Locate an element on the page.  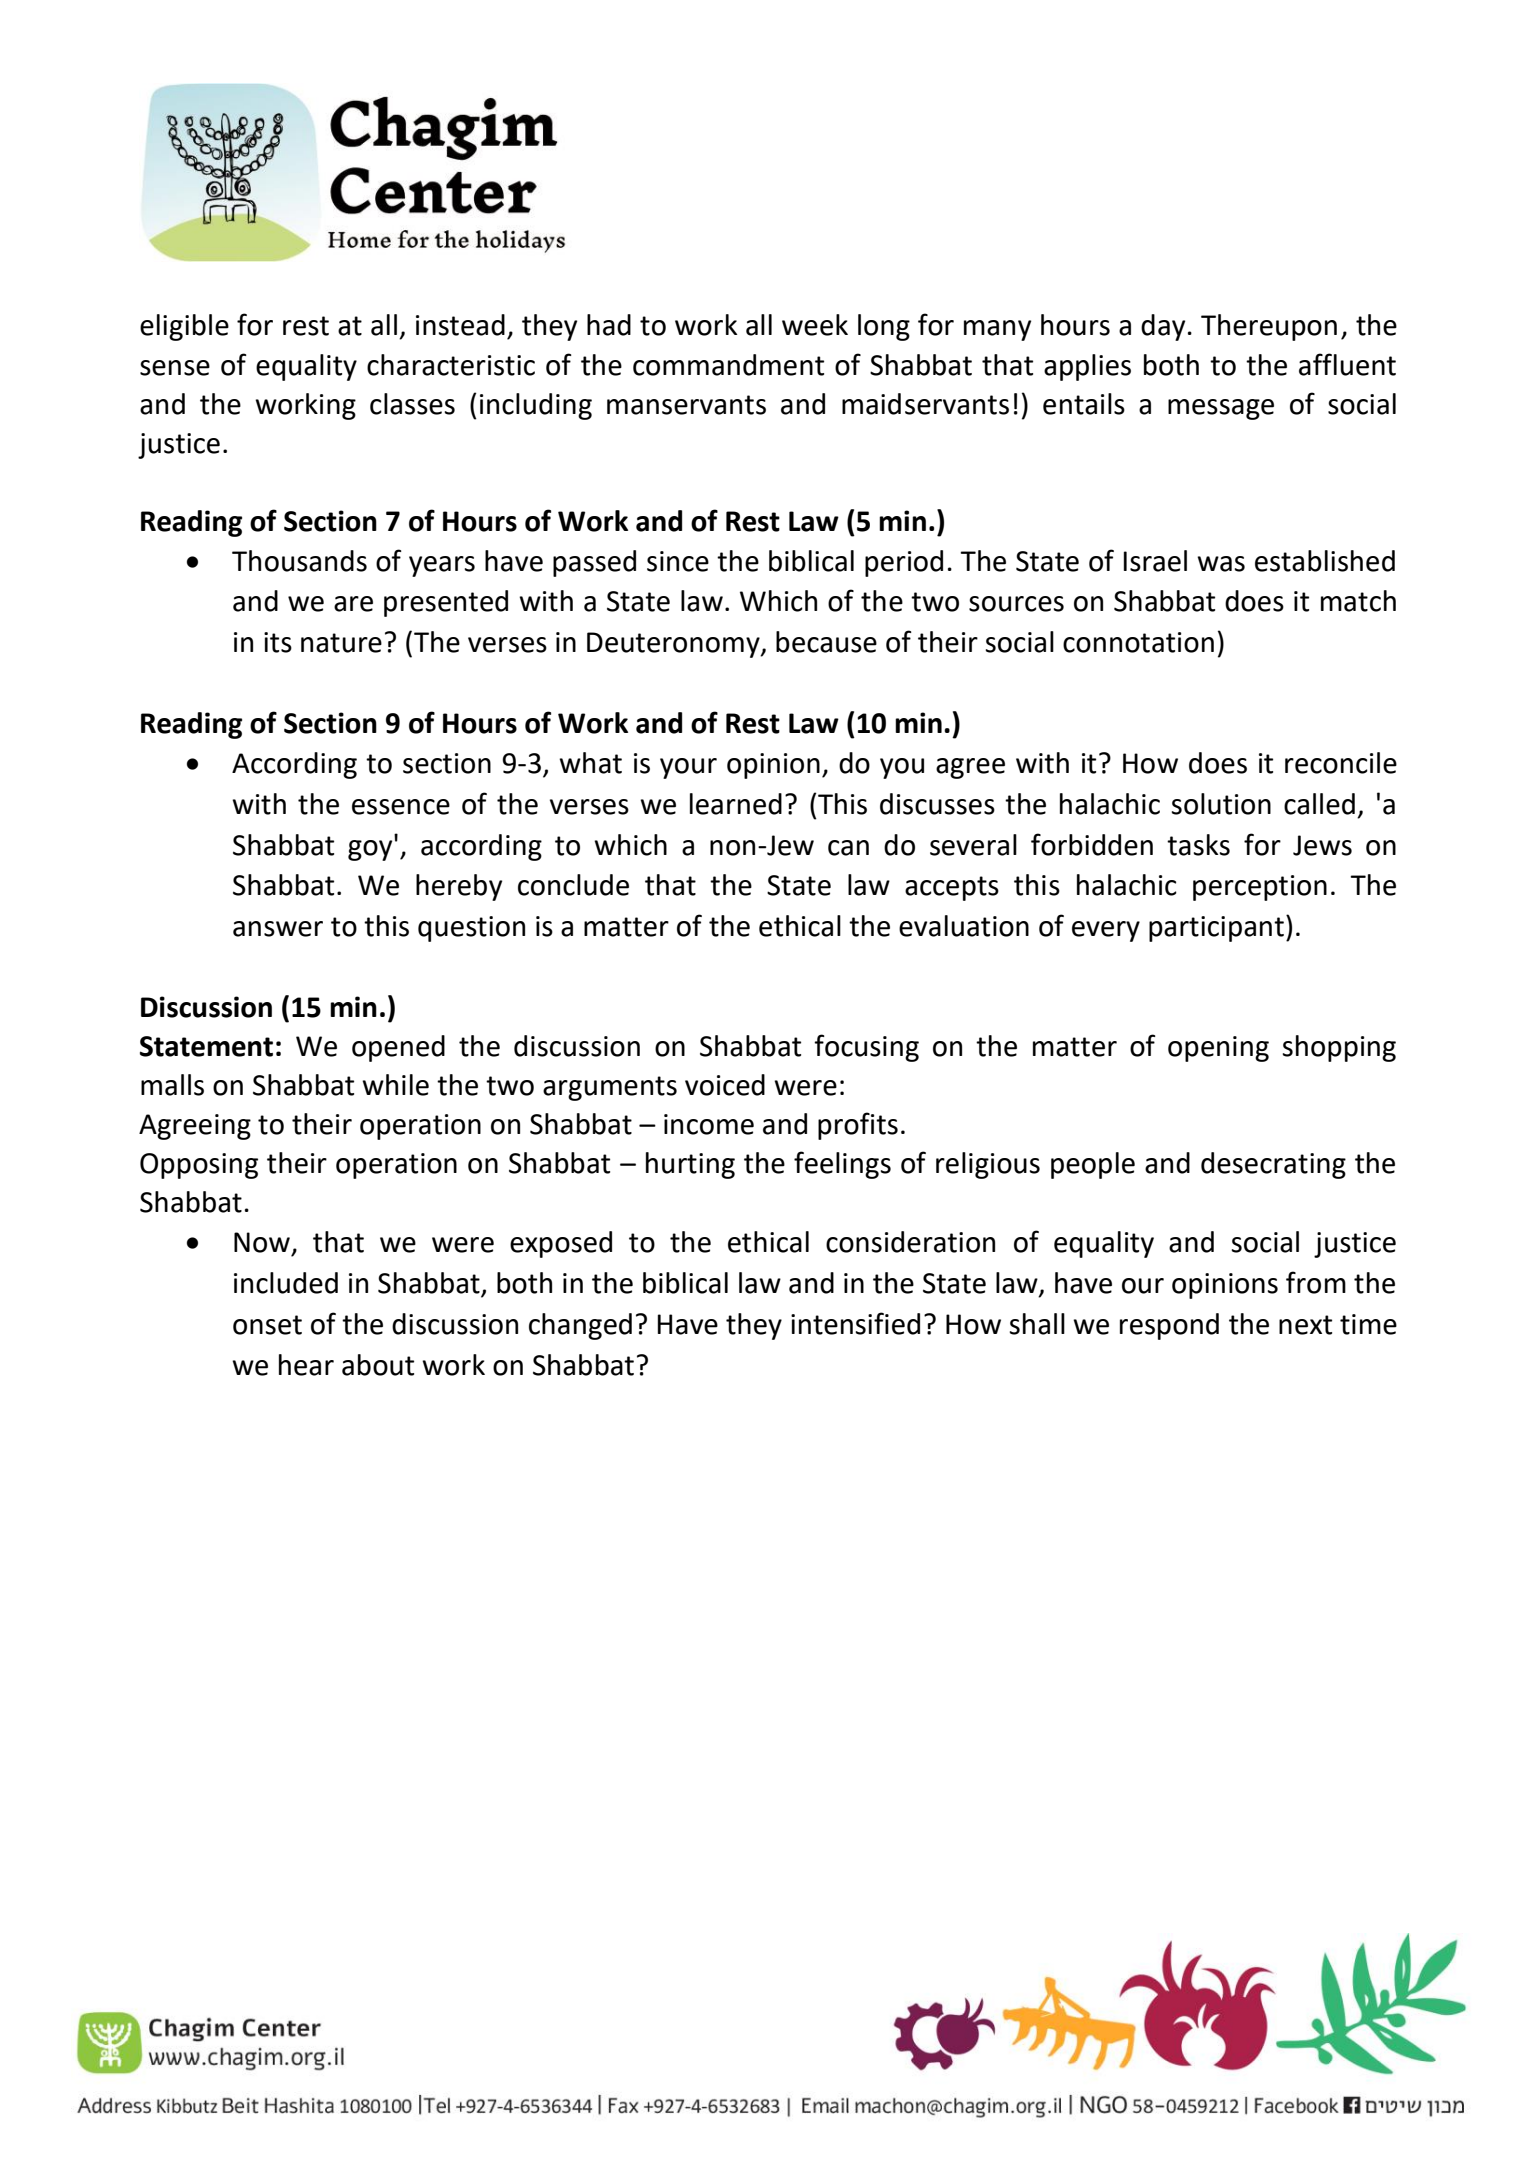
because is located at coordinates (826, 642).
